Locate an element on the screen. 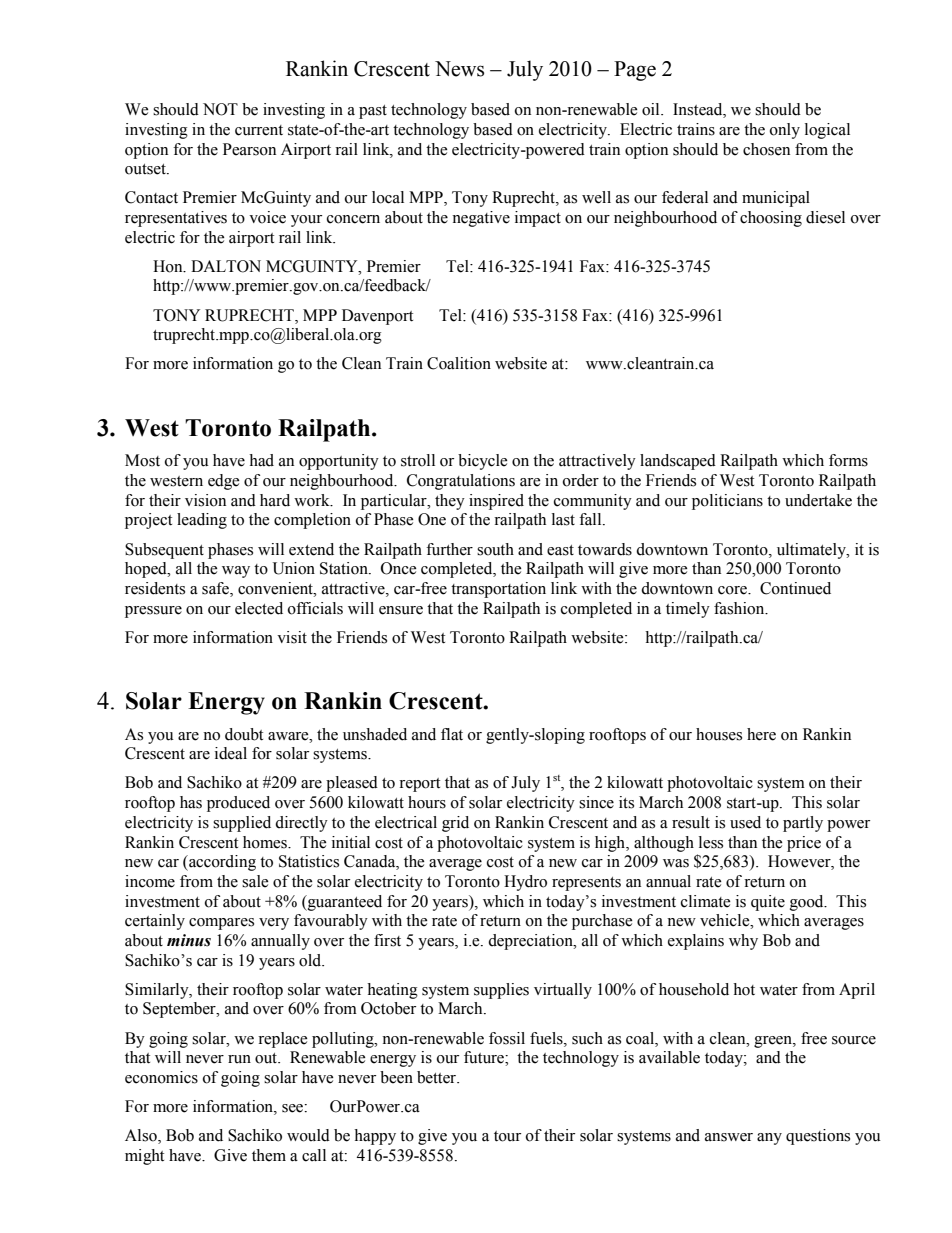 This screenshot has height=1233, width=952. fashion is located at coordinates (740, 608).
